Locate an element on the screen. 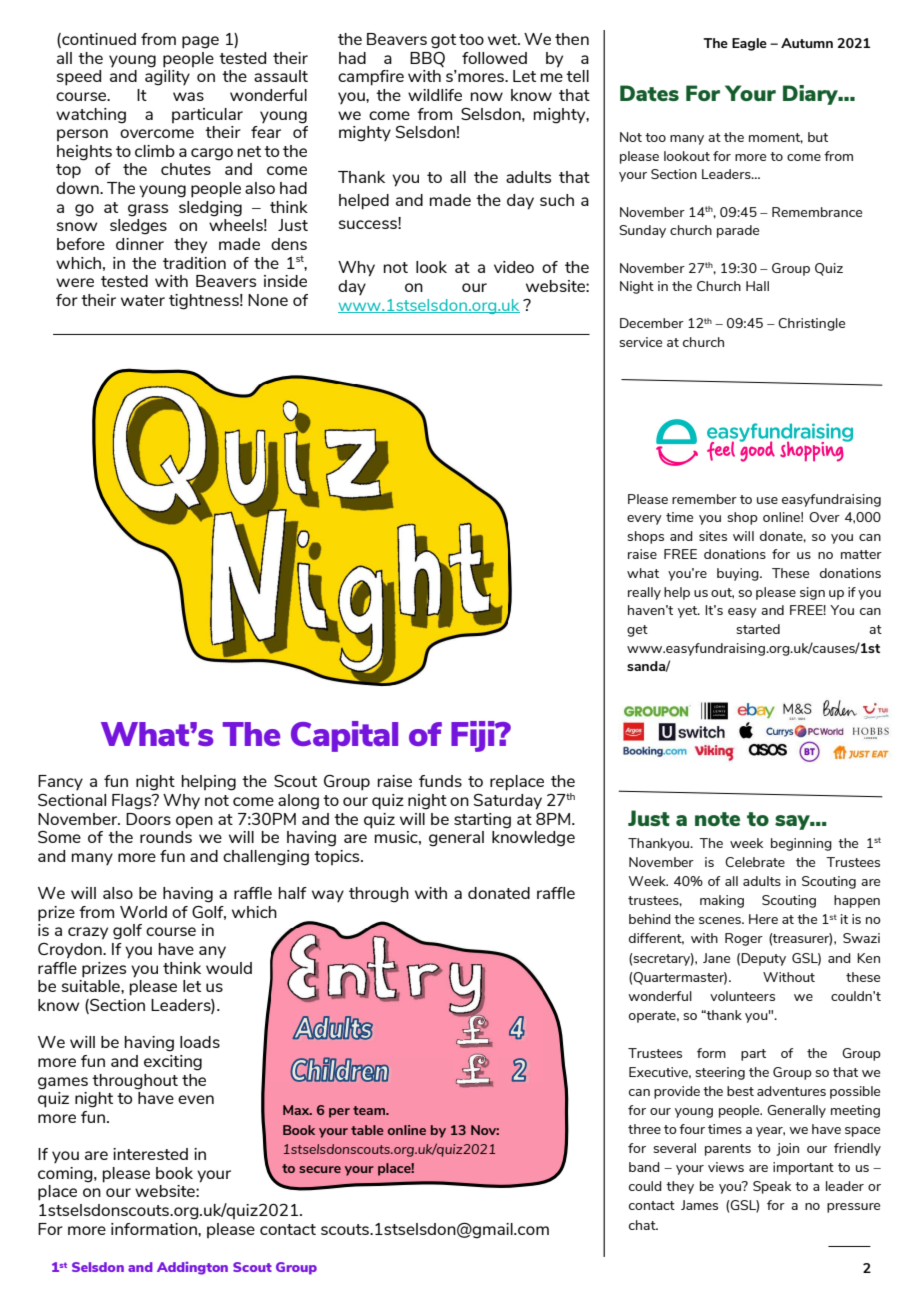  remember is located at coordinates (704, 499).
